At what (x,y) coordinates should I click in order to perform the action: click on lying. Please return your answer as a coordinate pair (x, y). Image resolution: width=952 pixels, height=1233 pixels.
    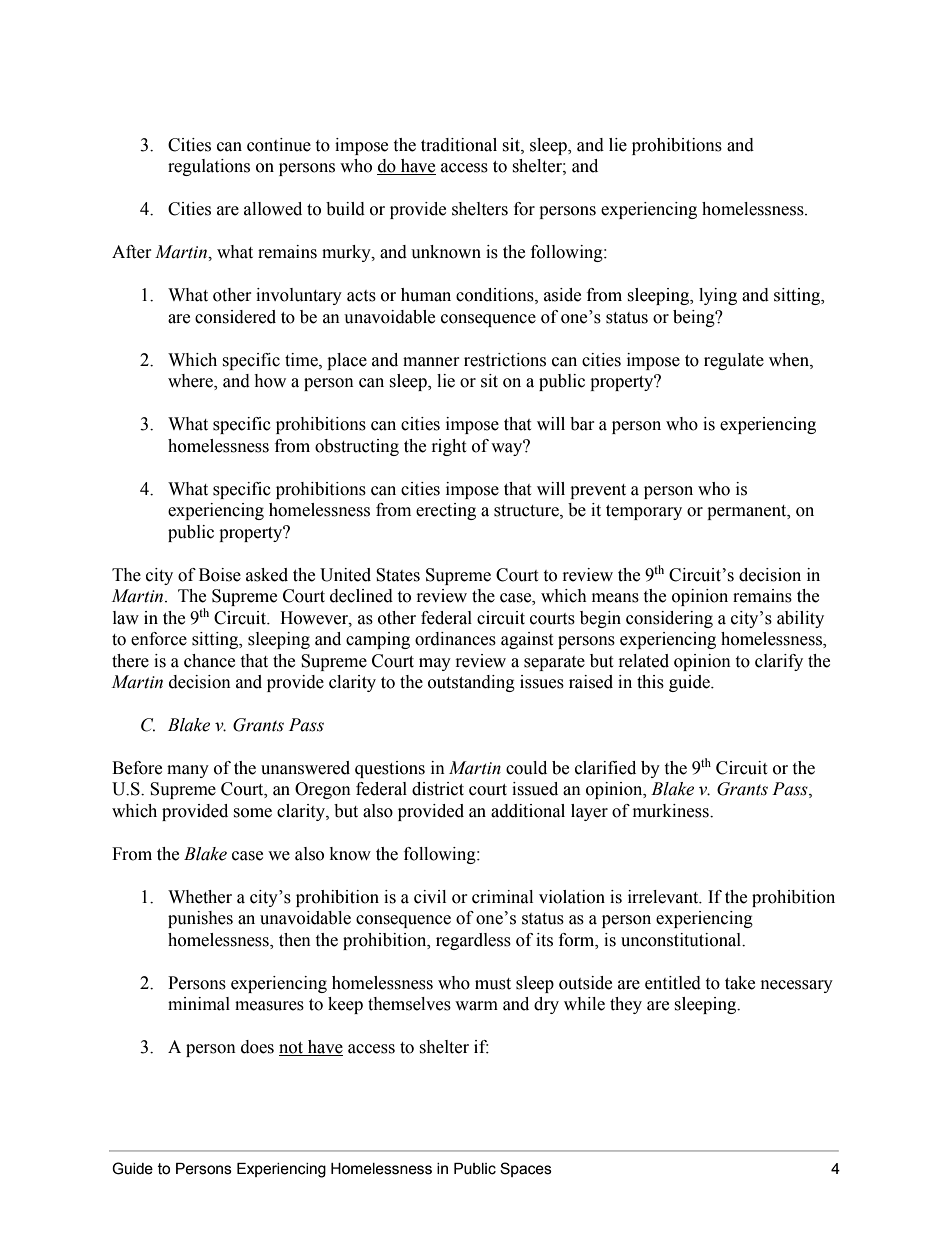
    Looking at the image, I should click on (718, 296).
